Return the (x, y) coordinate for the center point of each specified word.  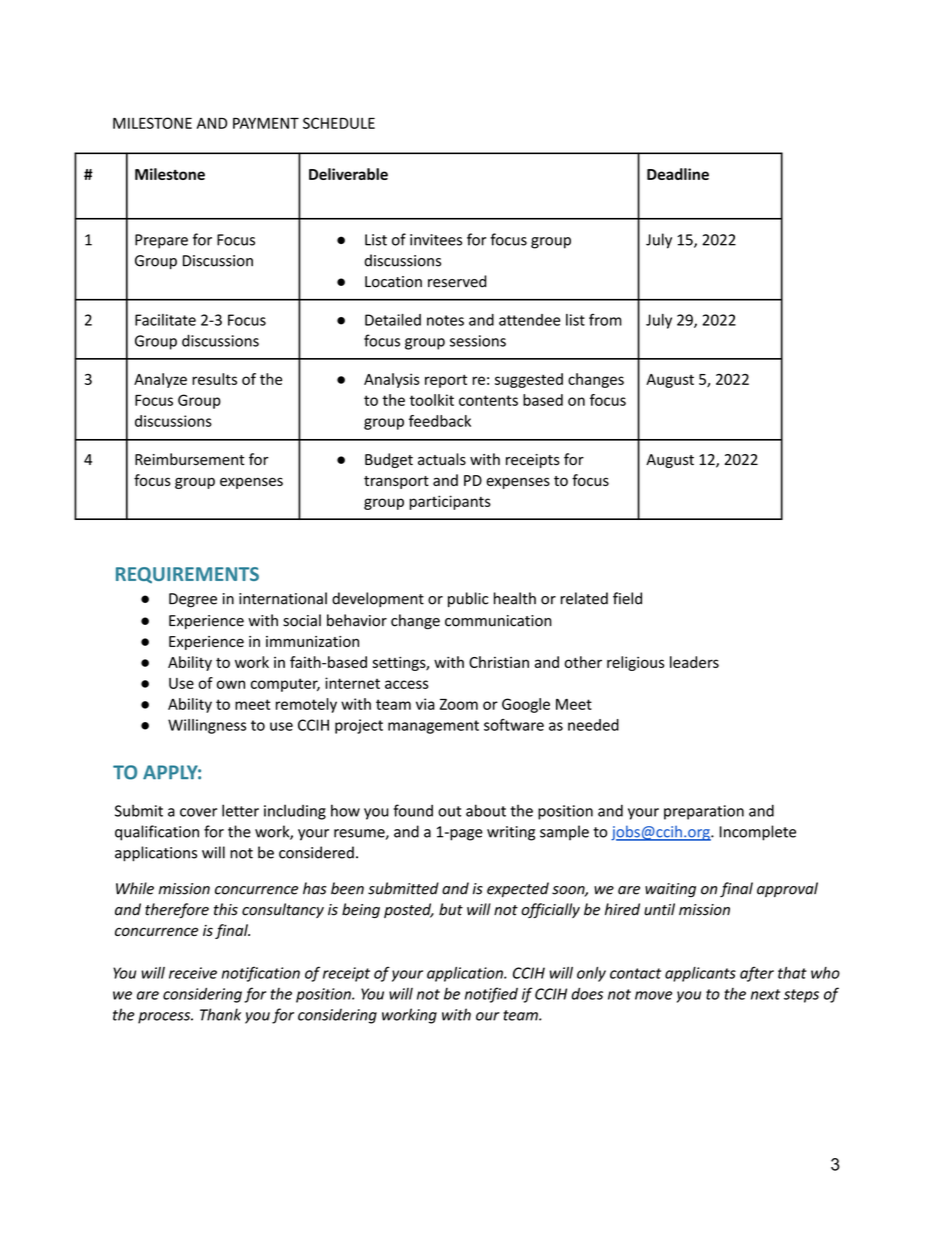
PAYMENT (266, 123)
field (627, 598)
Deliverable (348, 174)
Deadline (678, 174)
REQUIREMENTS (187, 575)
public (468, 599)
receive (193, 973)
